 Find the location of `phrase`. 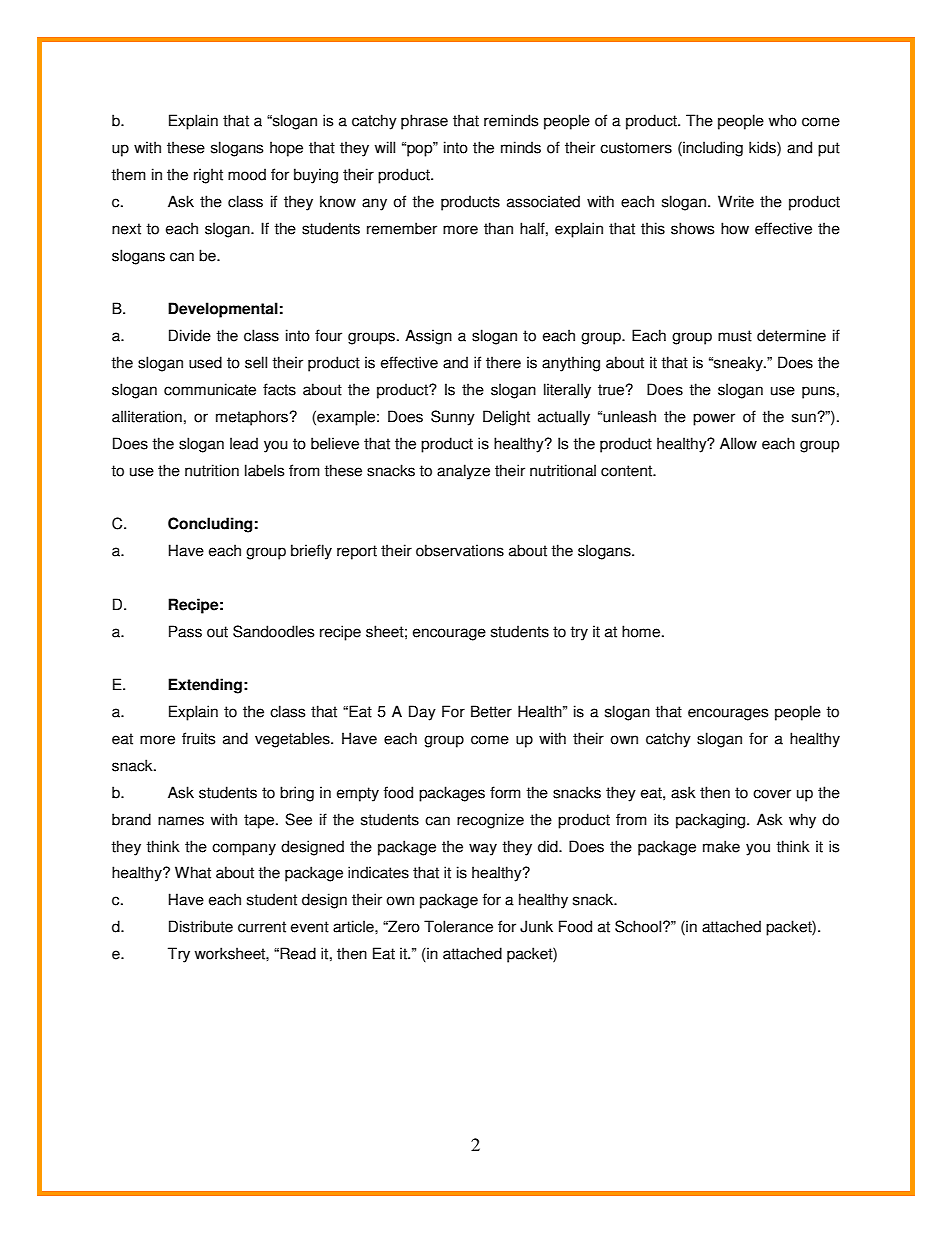

phrase is located at coordinates (424, 122).
